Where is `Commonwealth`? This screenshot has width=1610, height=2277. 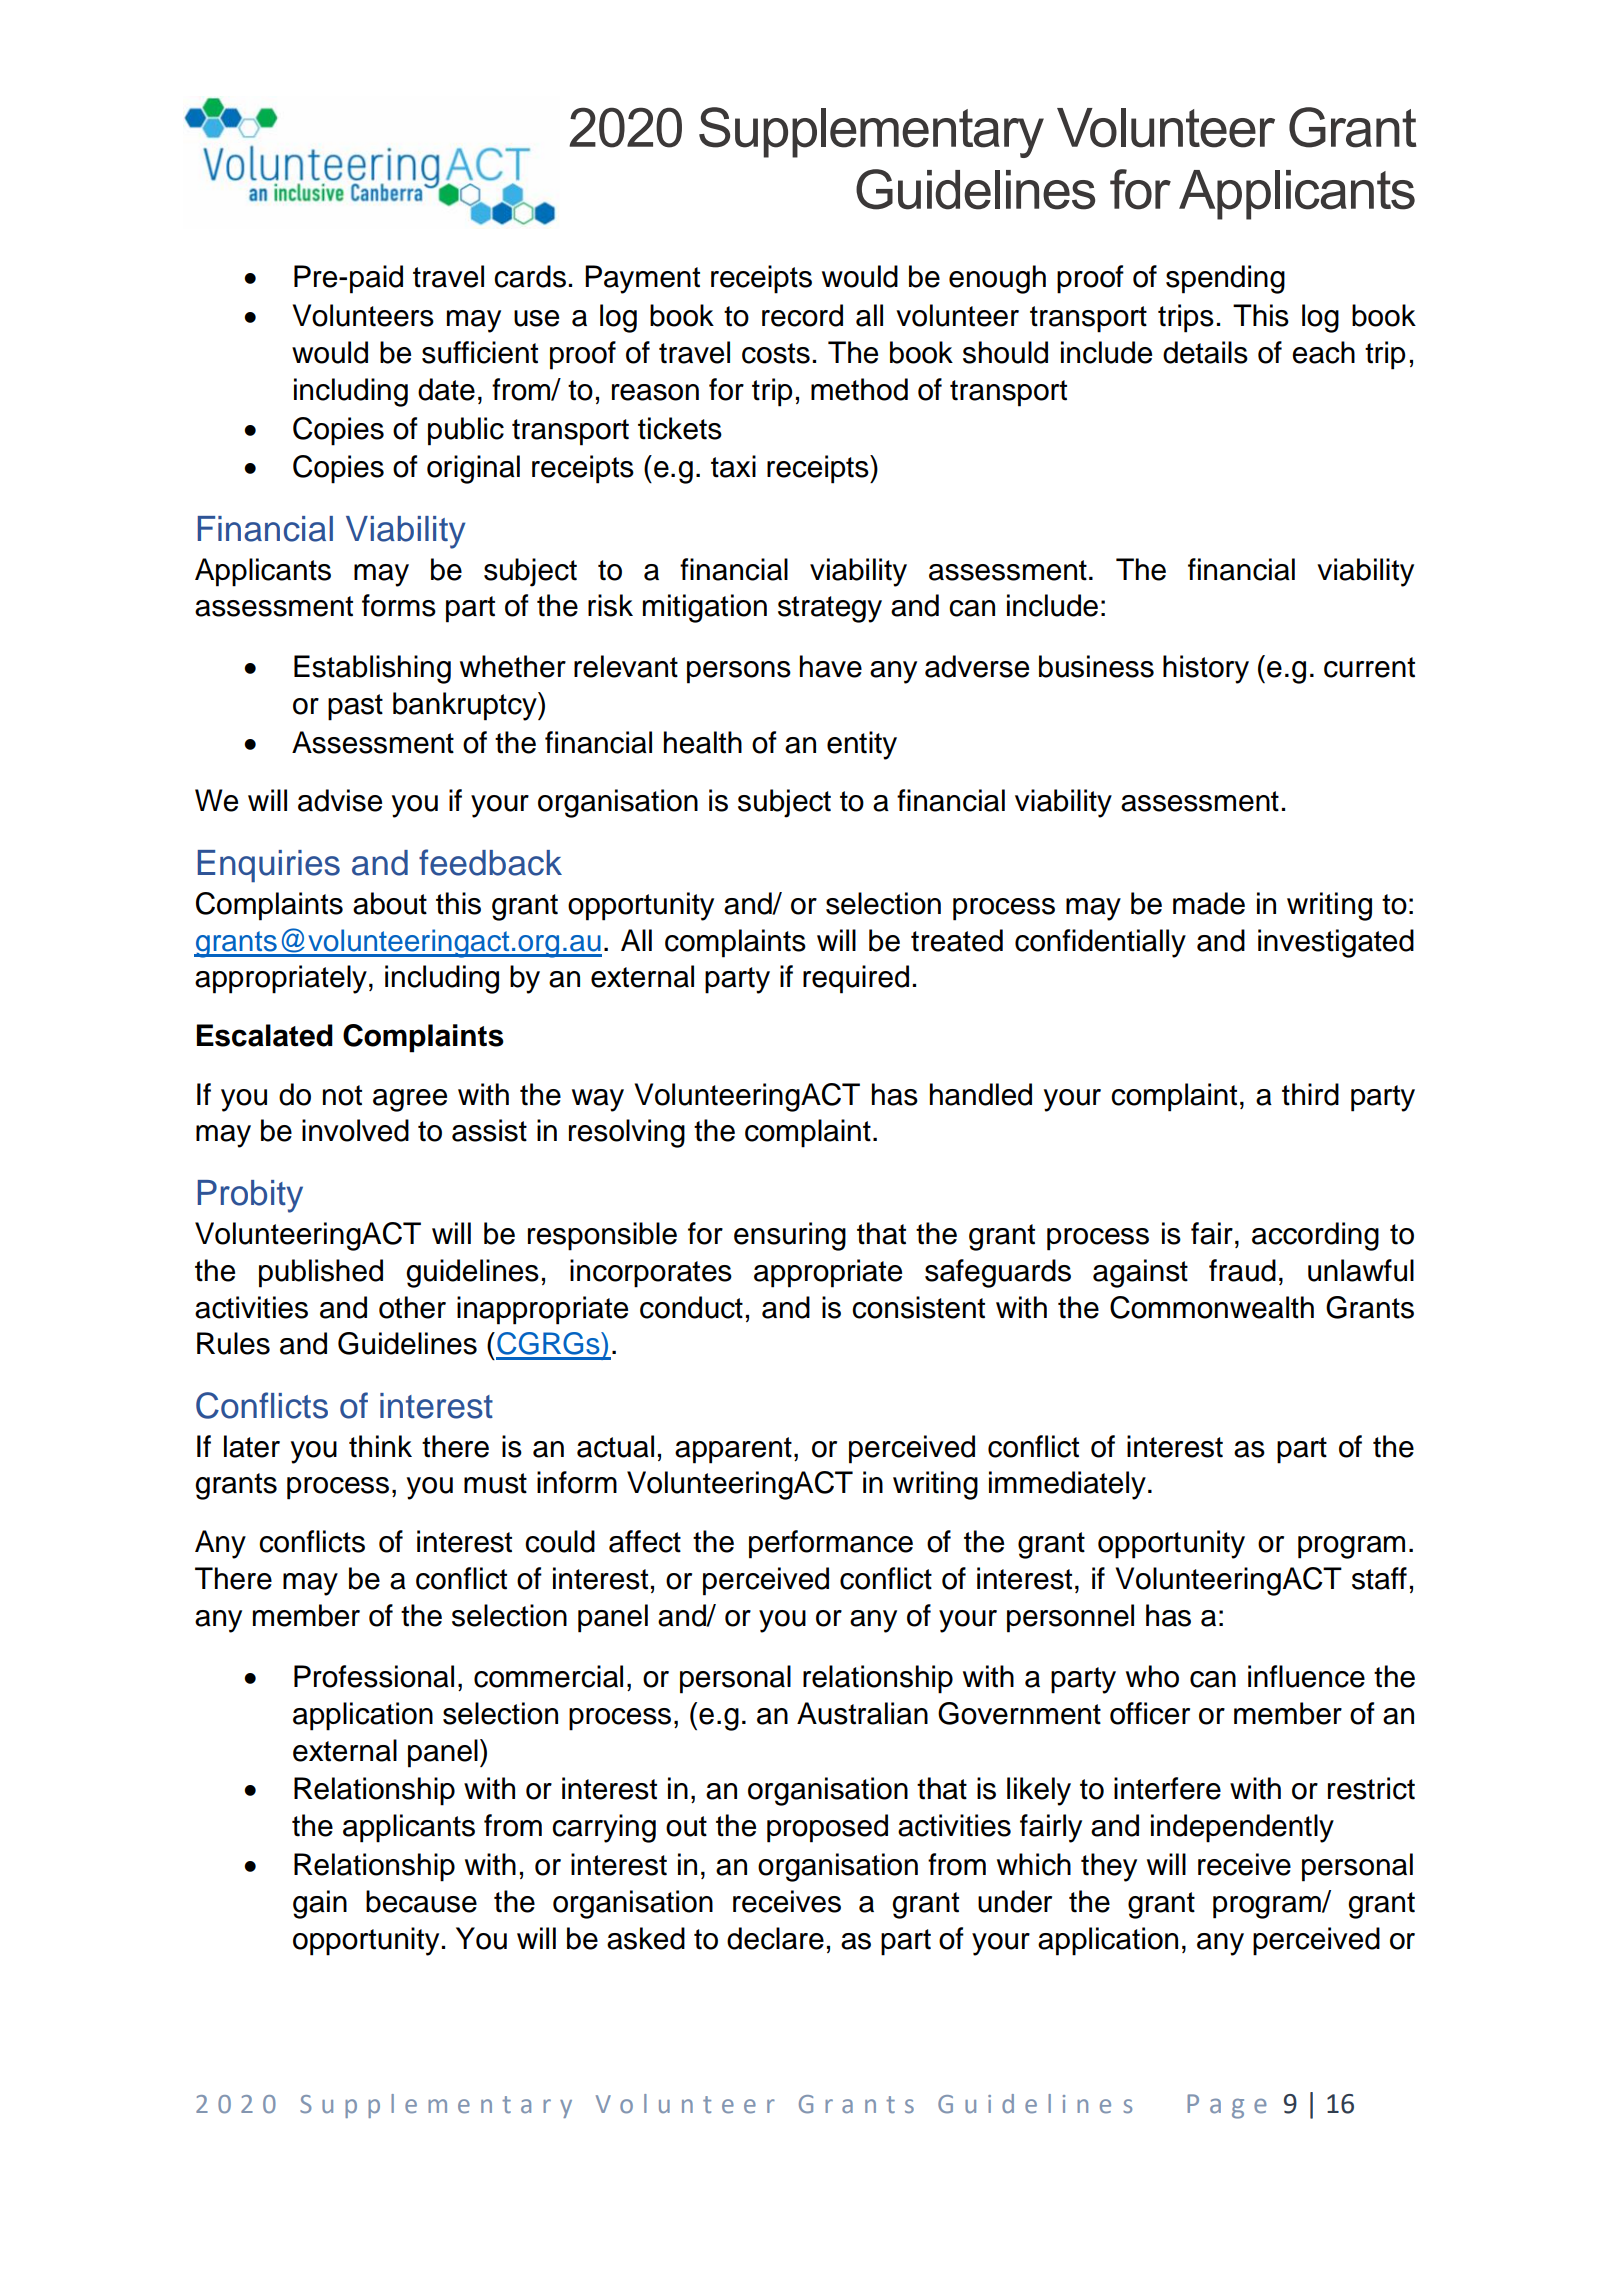 Commonwealth is located at coordinates (1212, 1307).
